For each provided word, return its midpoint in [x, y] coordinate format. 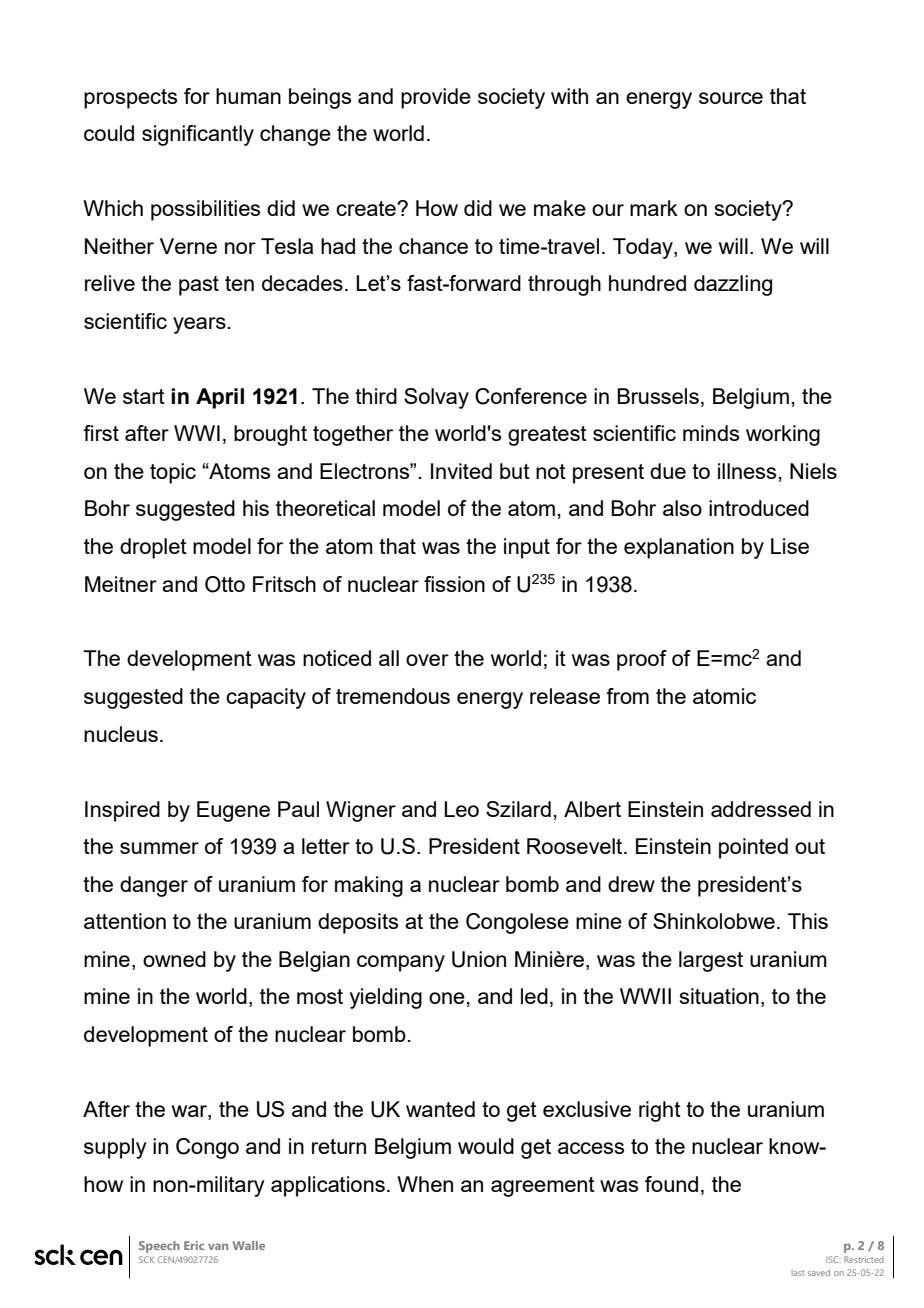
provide [436, 98]
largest [711, 961]
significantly [198, 135]
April [220, 398]
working [783, 435]
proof [642, 660]
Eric [194, 1245]
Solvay [436, 398]
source [731, 98]
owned [174, 959]
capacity [266, 698]
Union [479, 959]
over [427, 660]
